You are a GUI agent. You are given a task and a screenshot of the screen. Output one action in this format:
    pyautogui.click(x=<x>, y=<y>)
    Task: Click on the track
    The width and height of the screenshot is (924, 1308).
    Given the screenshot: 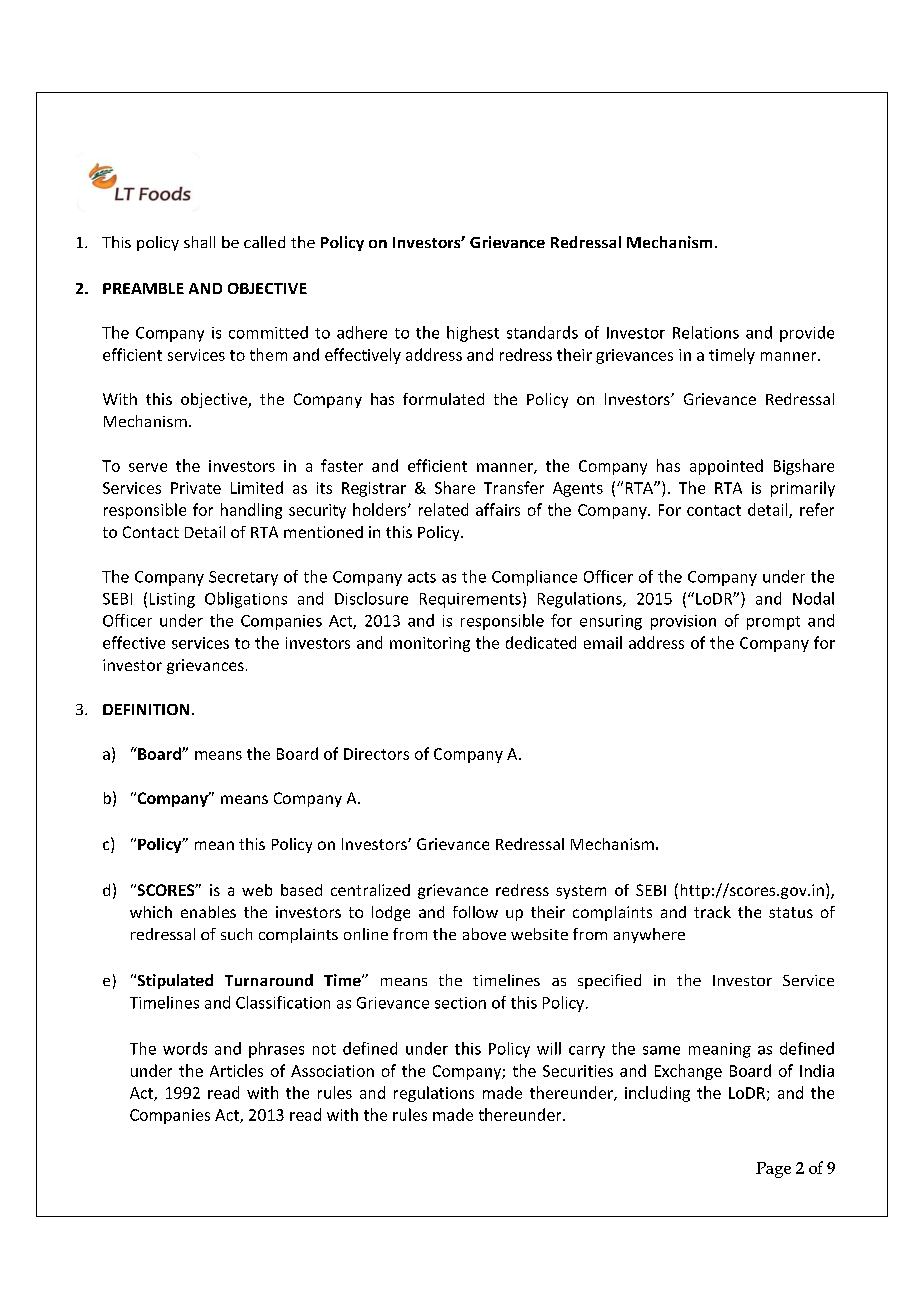 What is the action you would take?
    pyautogui.click(x=712, y=912)
